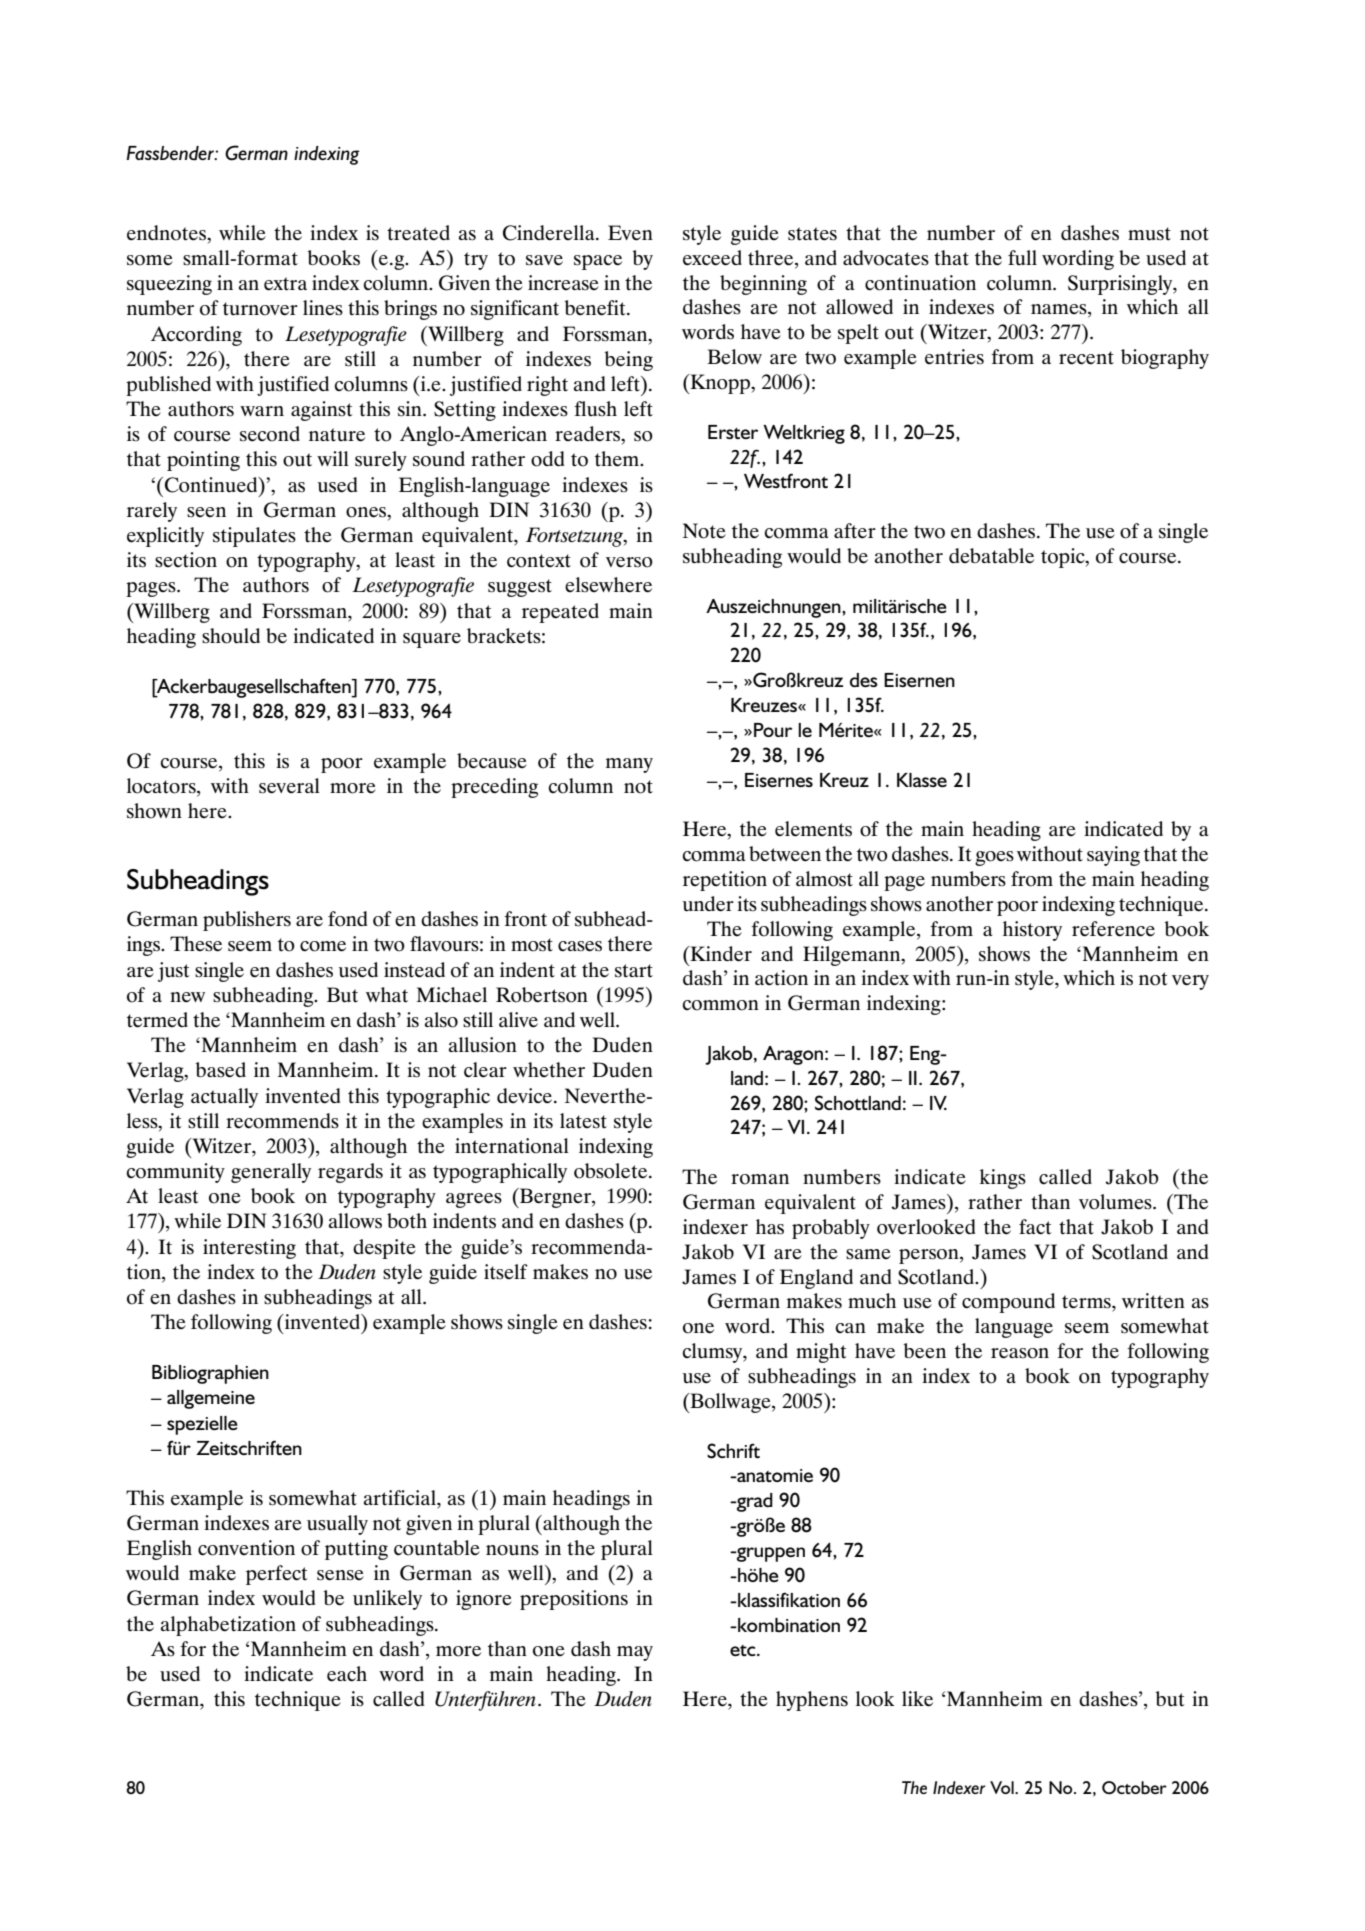 The height and width of the screenshot is (1931, 1365). I want to click on many, so click(629, 765).
